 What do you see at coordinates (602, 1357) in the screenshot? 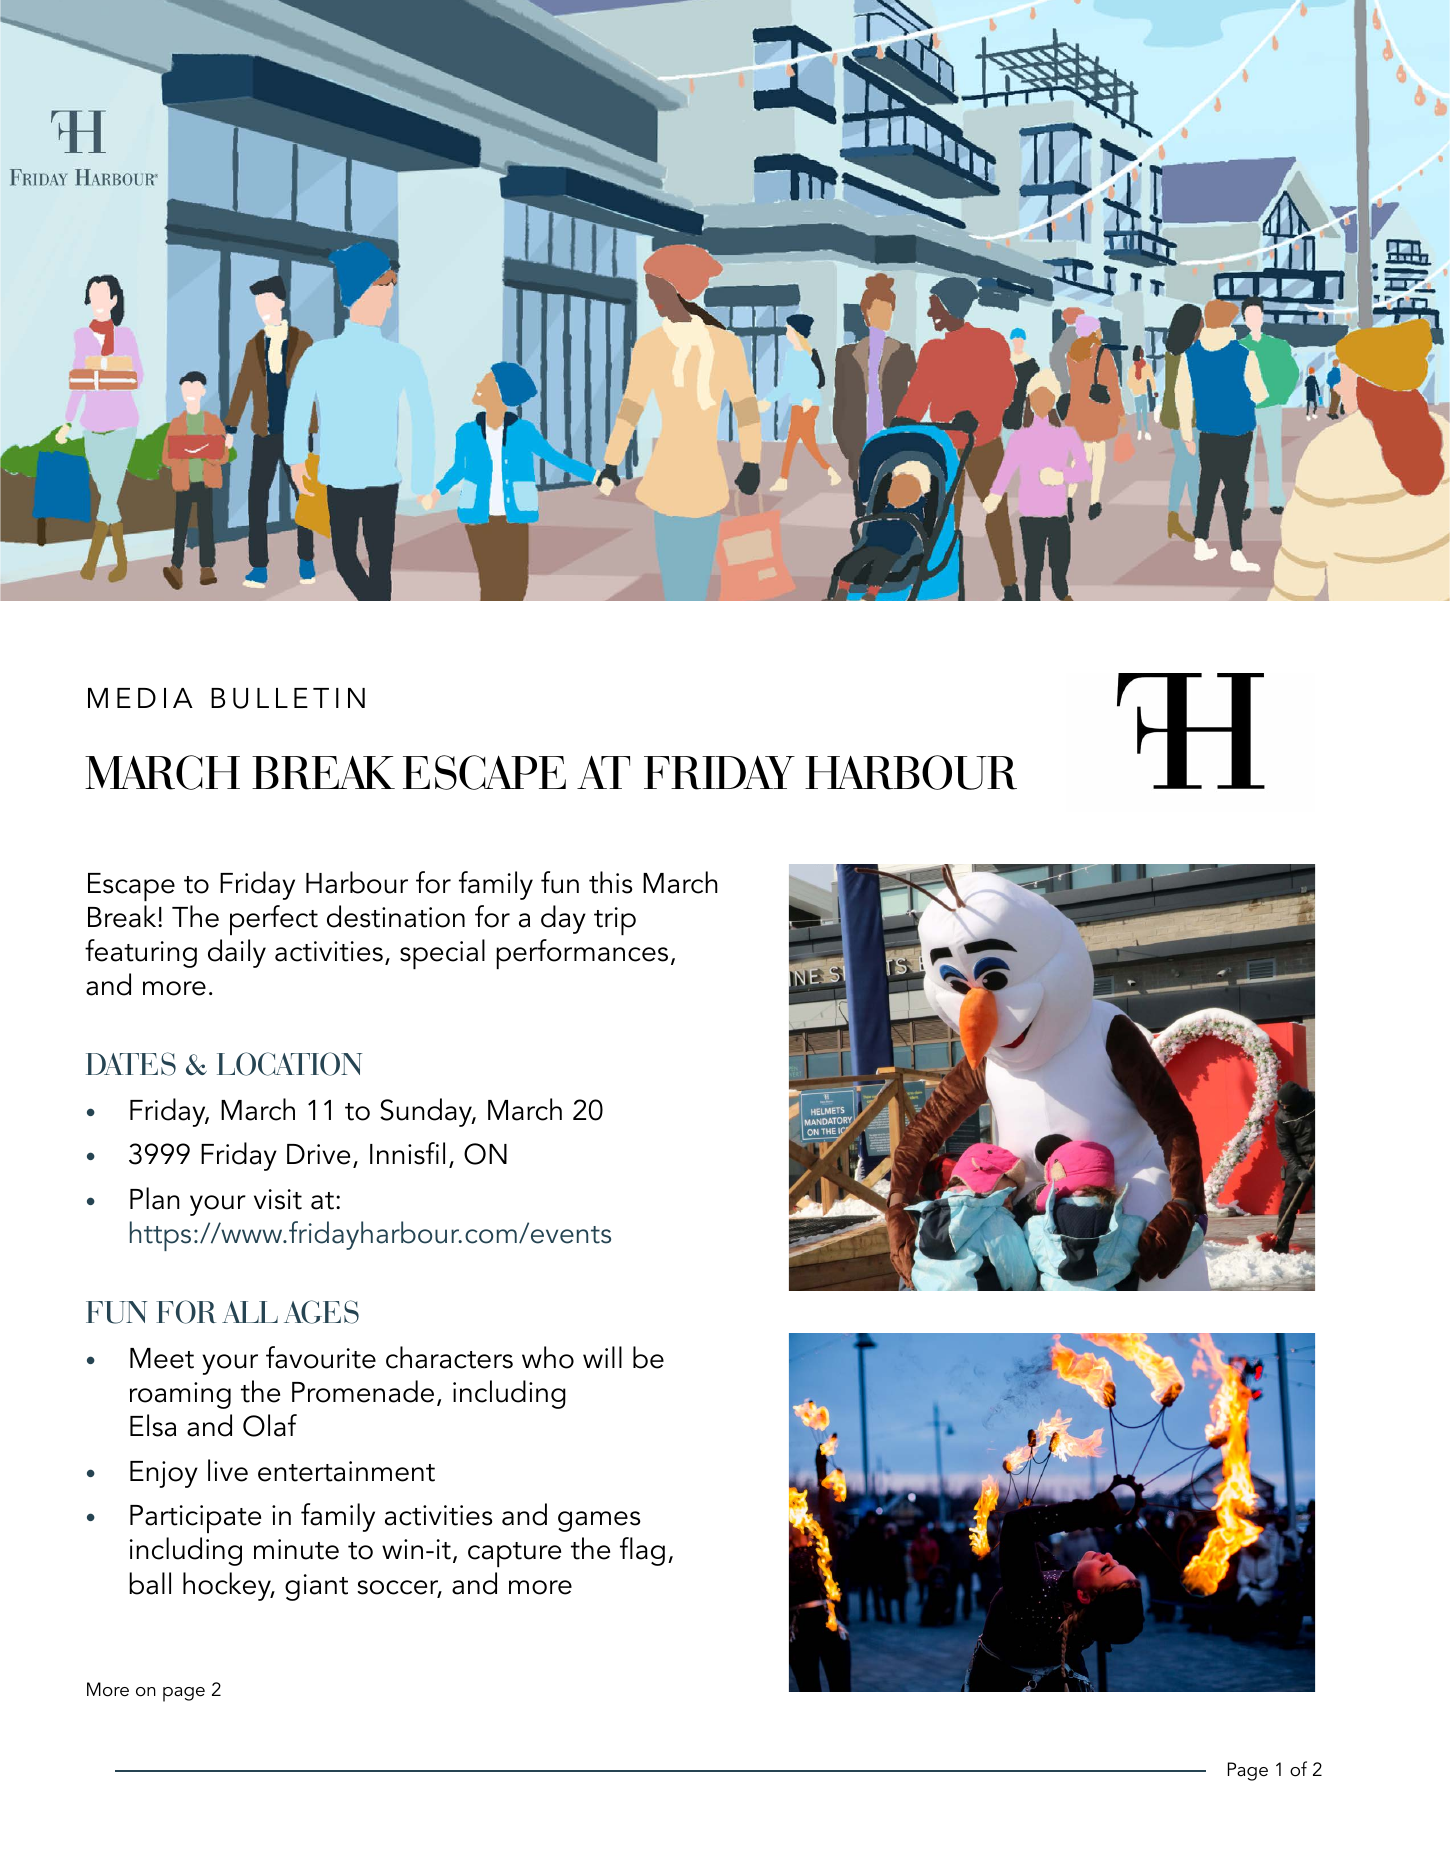
I see `will` at bounding box center [602, 1357].
